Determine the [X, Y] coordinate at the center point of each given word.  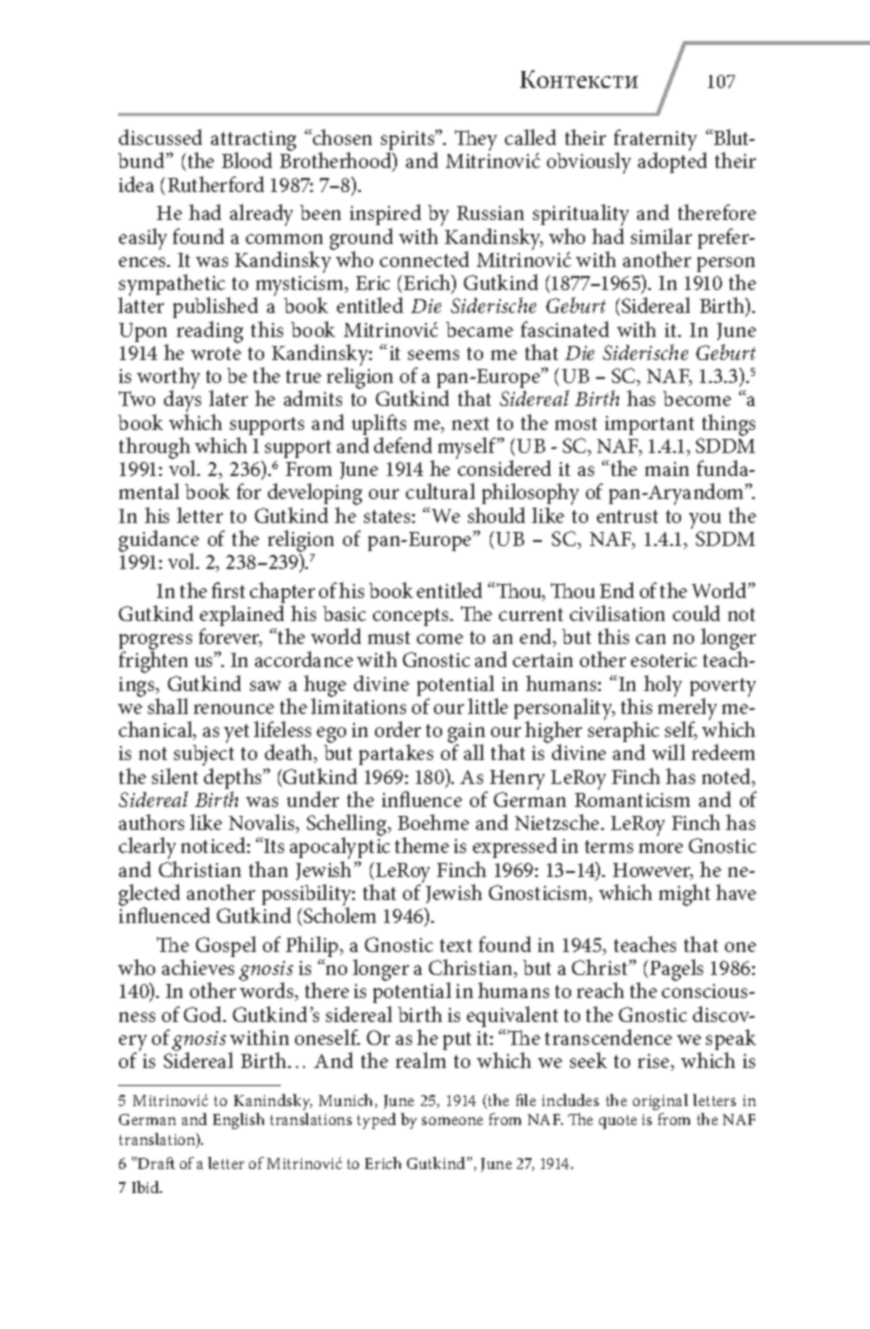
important [649, 425]
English [238, 1121]
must [389, 637]
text [456, 945]
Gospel [226, 946]
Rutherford [216, 184]
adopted [672, 162]
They [476, 140]
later [228, 398]
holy [663, 686]
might [684, 895]
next [470, 423]
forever [230, 637]
